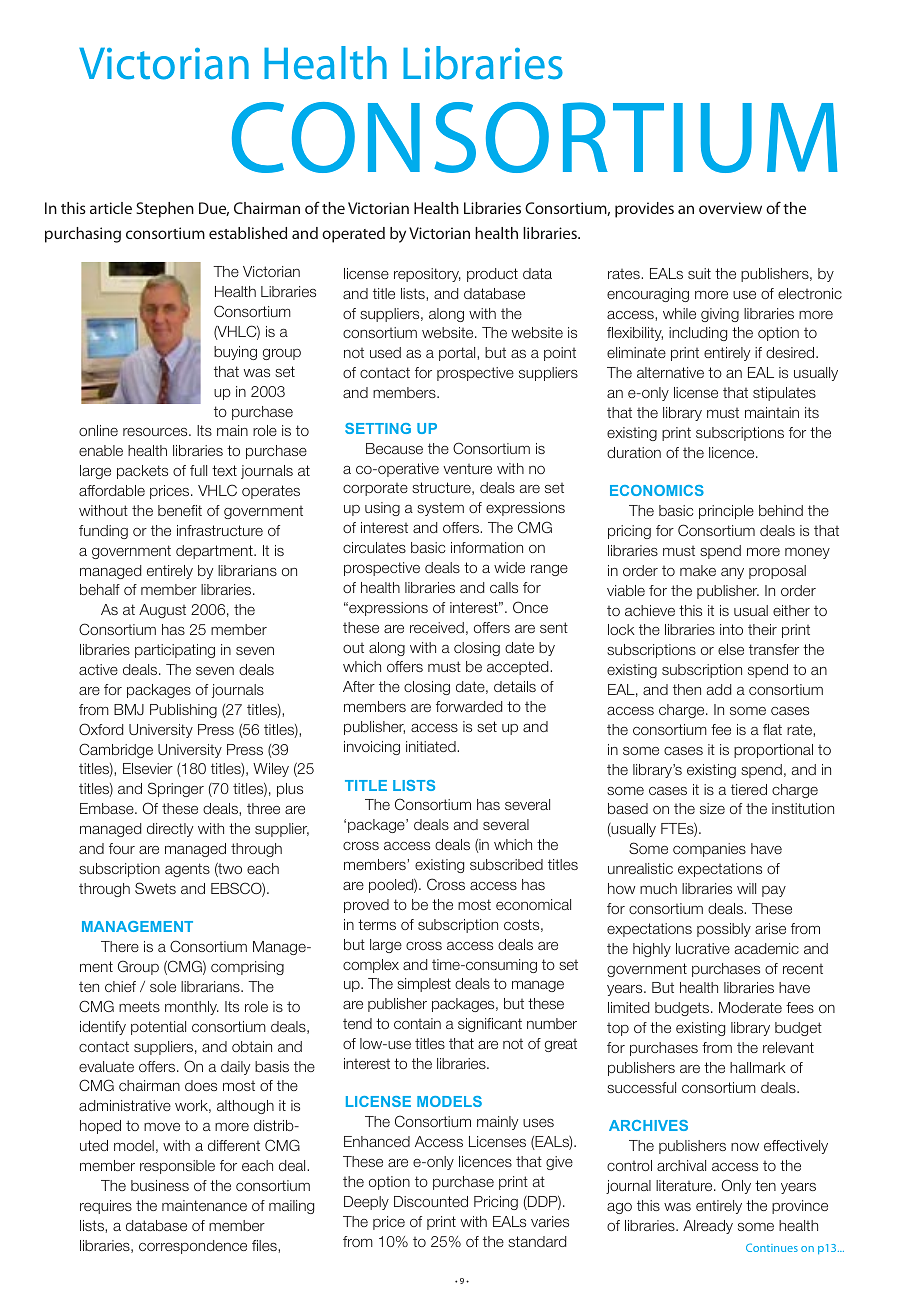  What do you see at coordinates (162, 611) in the screenshot?
I see `August` at bounding box center [162, 611].
